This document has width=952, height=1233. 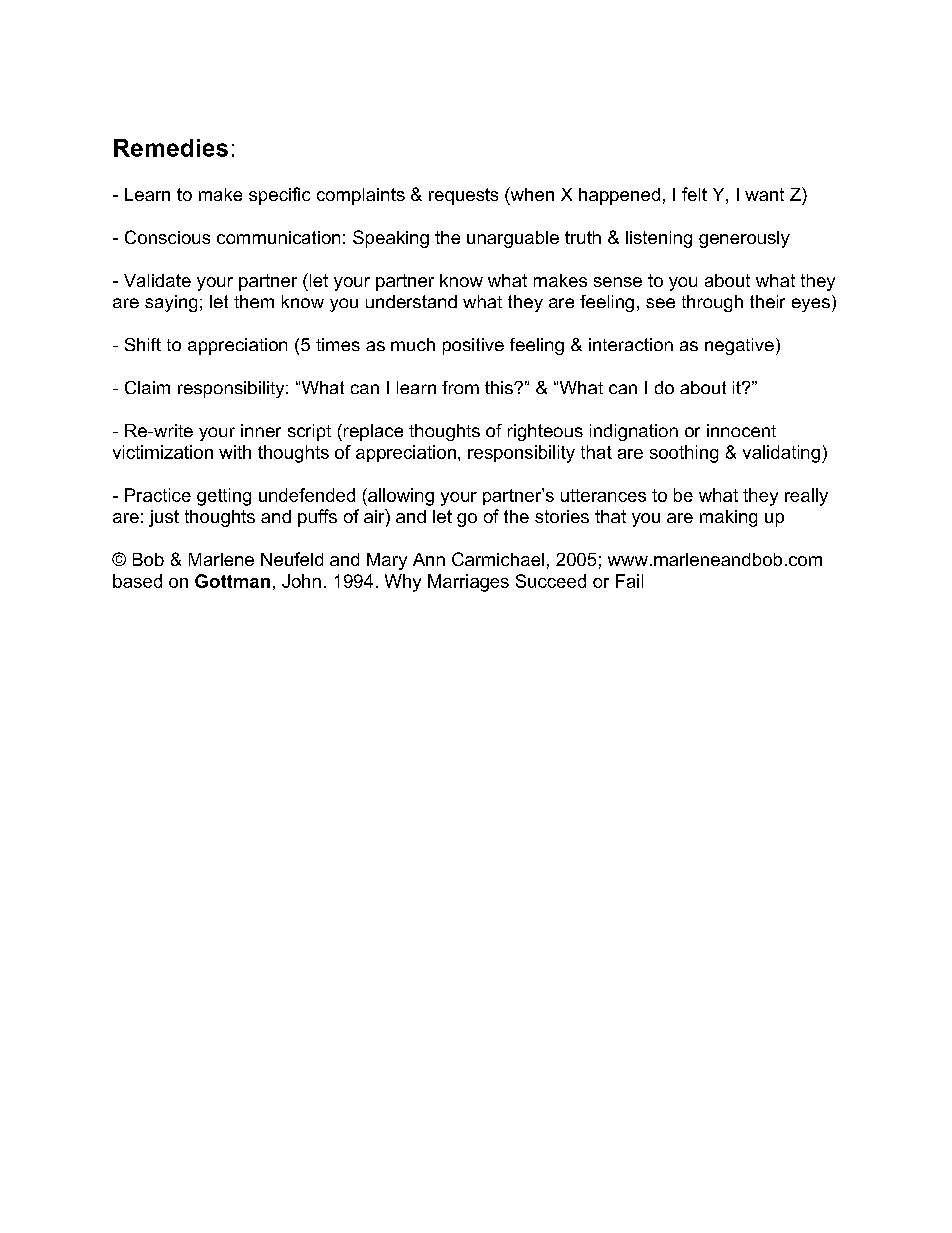 I want to click on Claim, so click(x=147, y=387).
